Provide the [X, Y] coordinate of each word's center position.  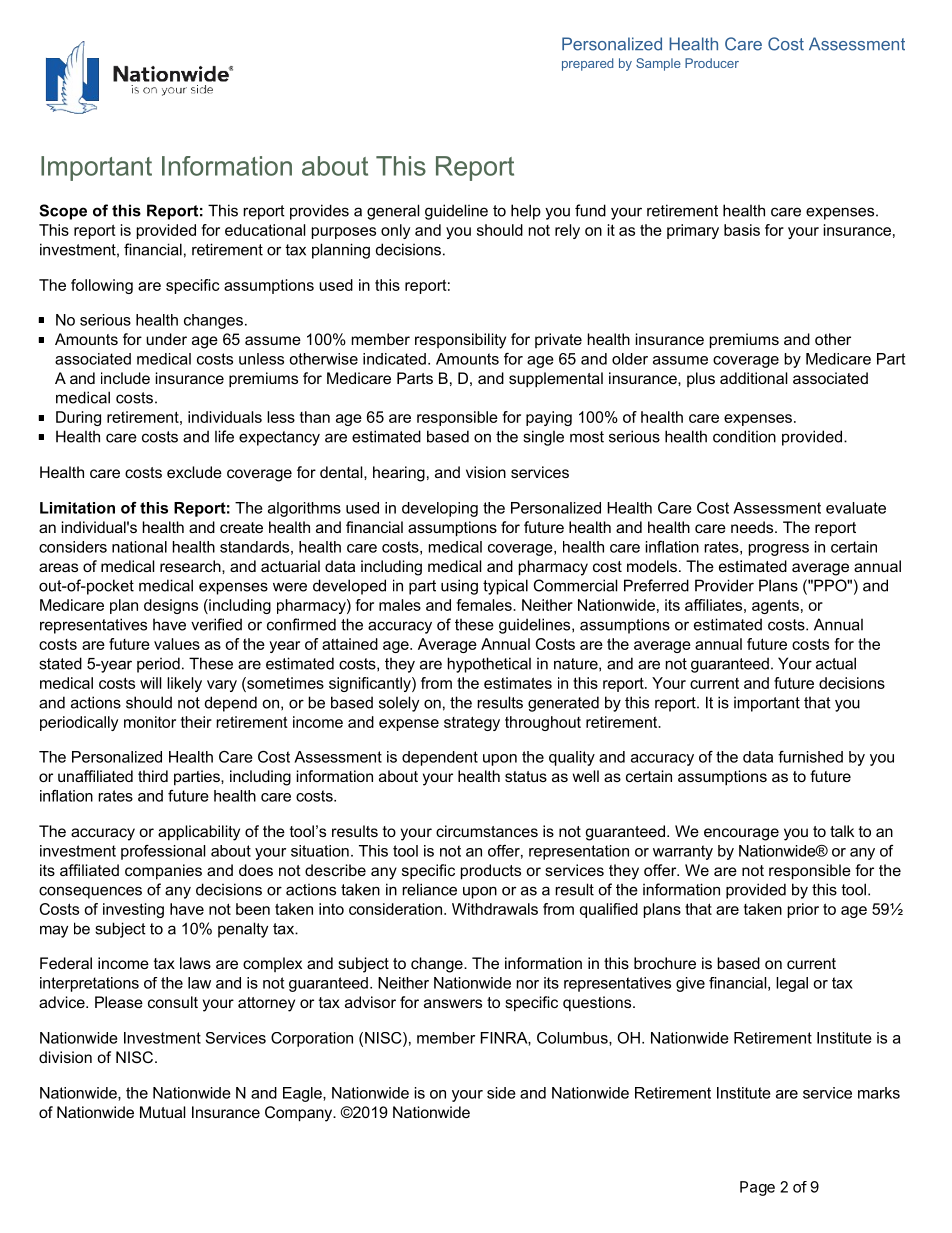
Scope [63, 212]
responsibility [460, 341]
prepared [587, 64]
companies [163, 871]
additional [753, 378]
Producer [712, 63]
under [166, 339]
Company [300, 1114]
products [491, 872]
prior [803, 910]
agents [775, 606]
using [459, 587]
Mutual [162, 1112]
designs [171, 606]
